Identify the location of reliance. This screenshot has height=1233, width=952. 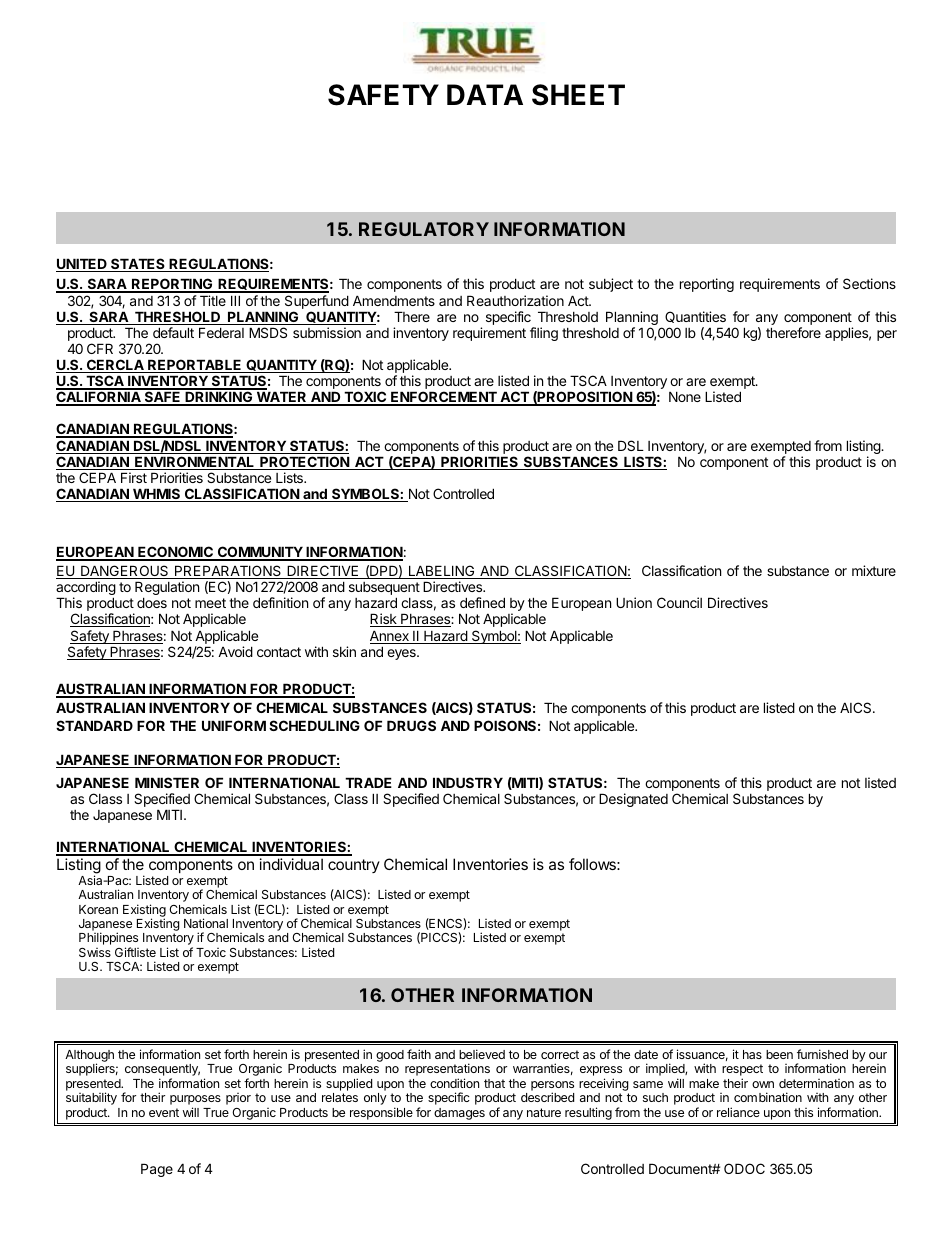
(738, 1112).
